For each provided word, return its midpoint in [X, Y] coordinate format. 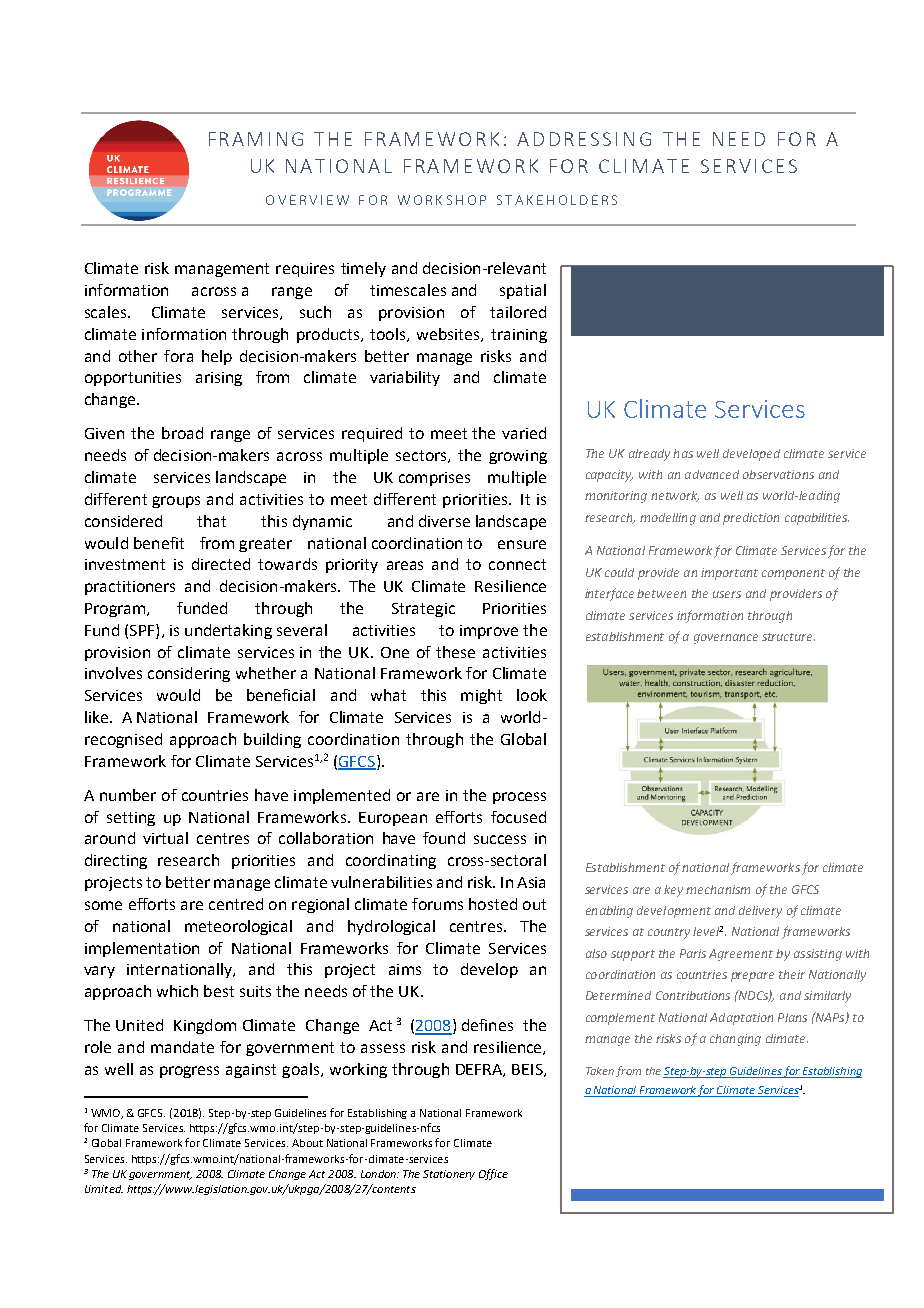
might [481, 696]
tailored [518, 312]
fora [178, 356]
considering [189, 674]
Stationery [449, 1175]
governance [726, 639]
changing [735, 1040]
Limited [104, 1189]
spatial [523, 291]
